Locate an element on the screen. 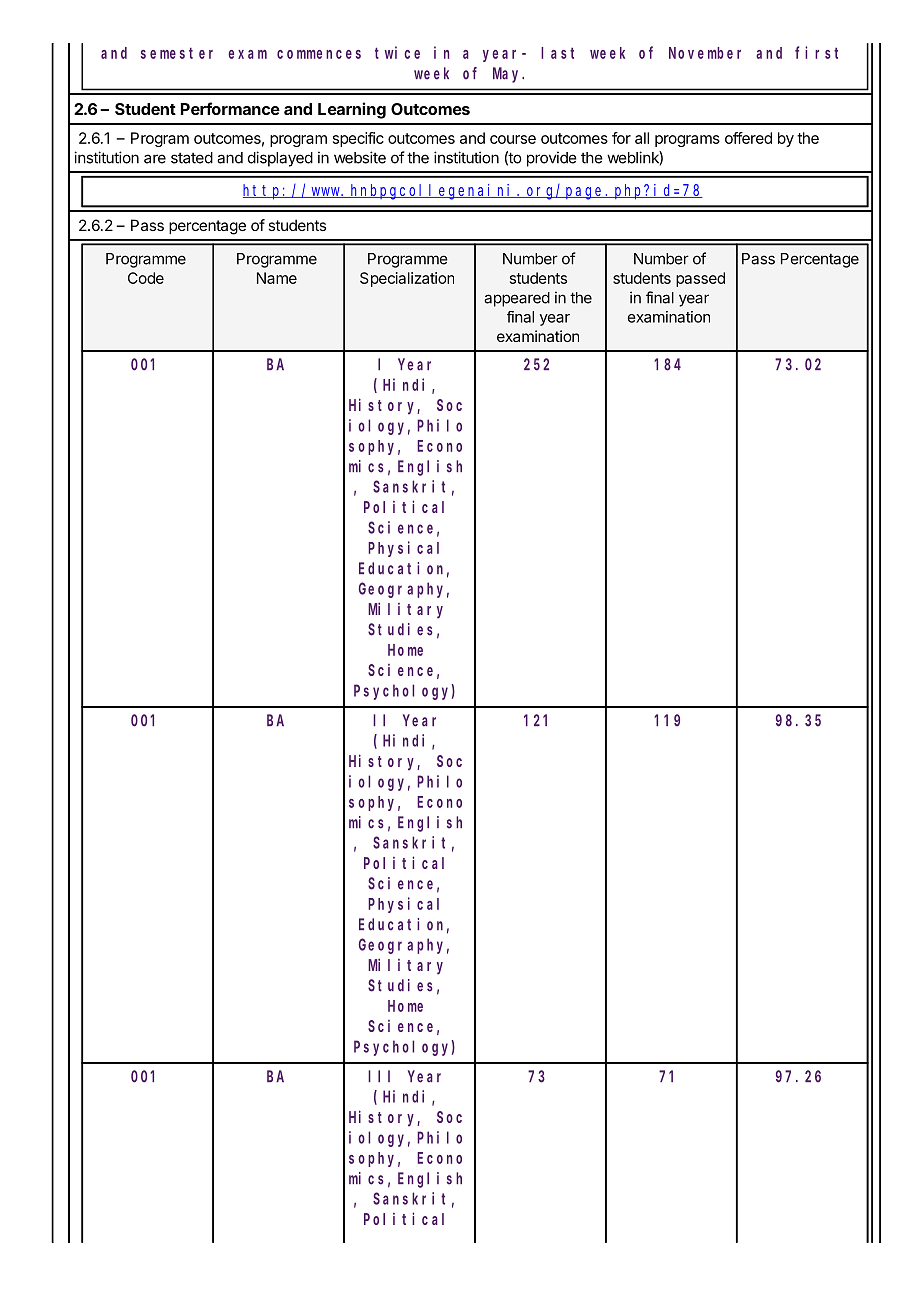  May is located at coordinates (508, 75).
